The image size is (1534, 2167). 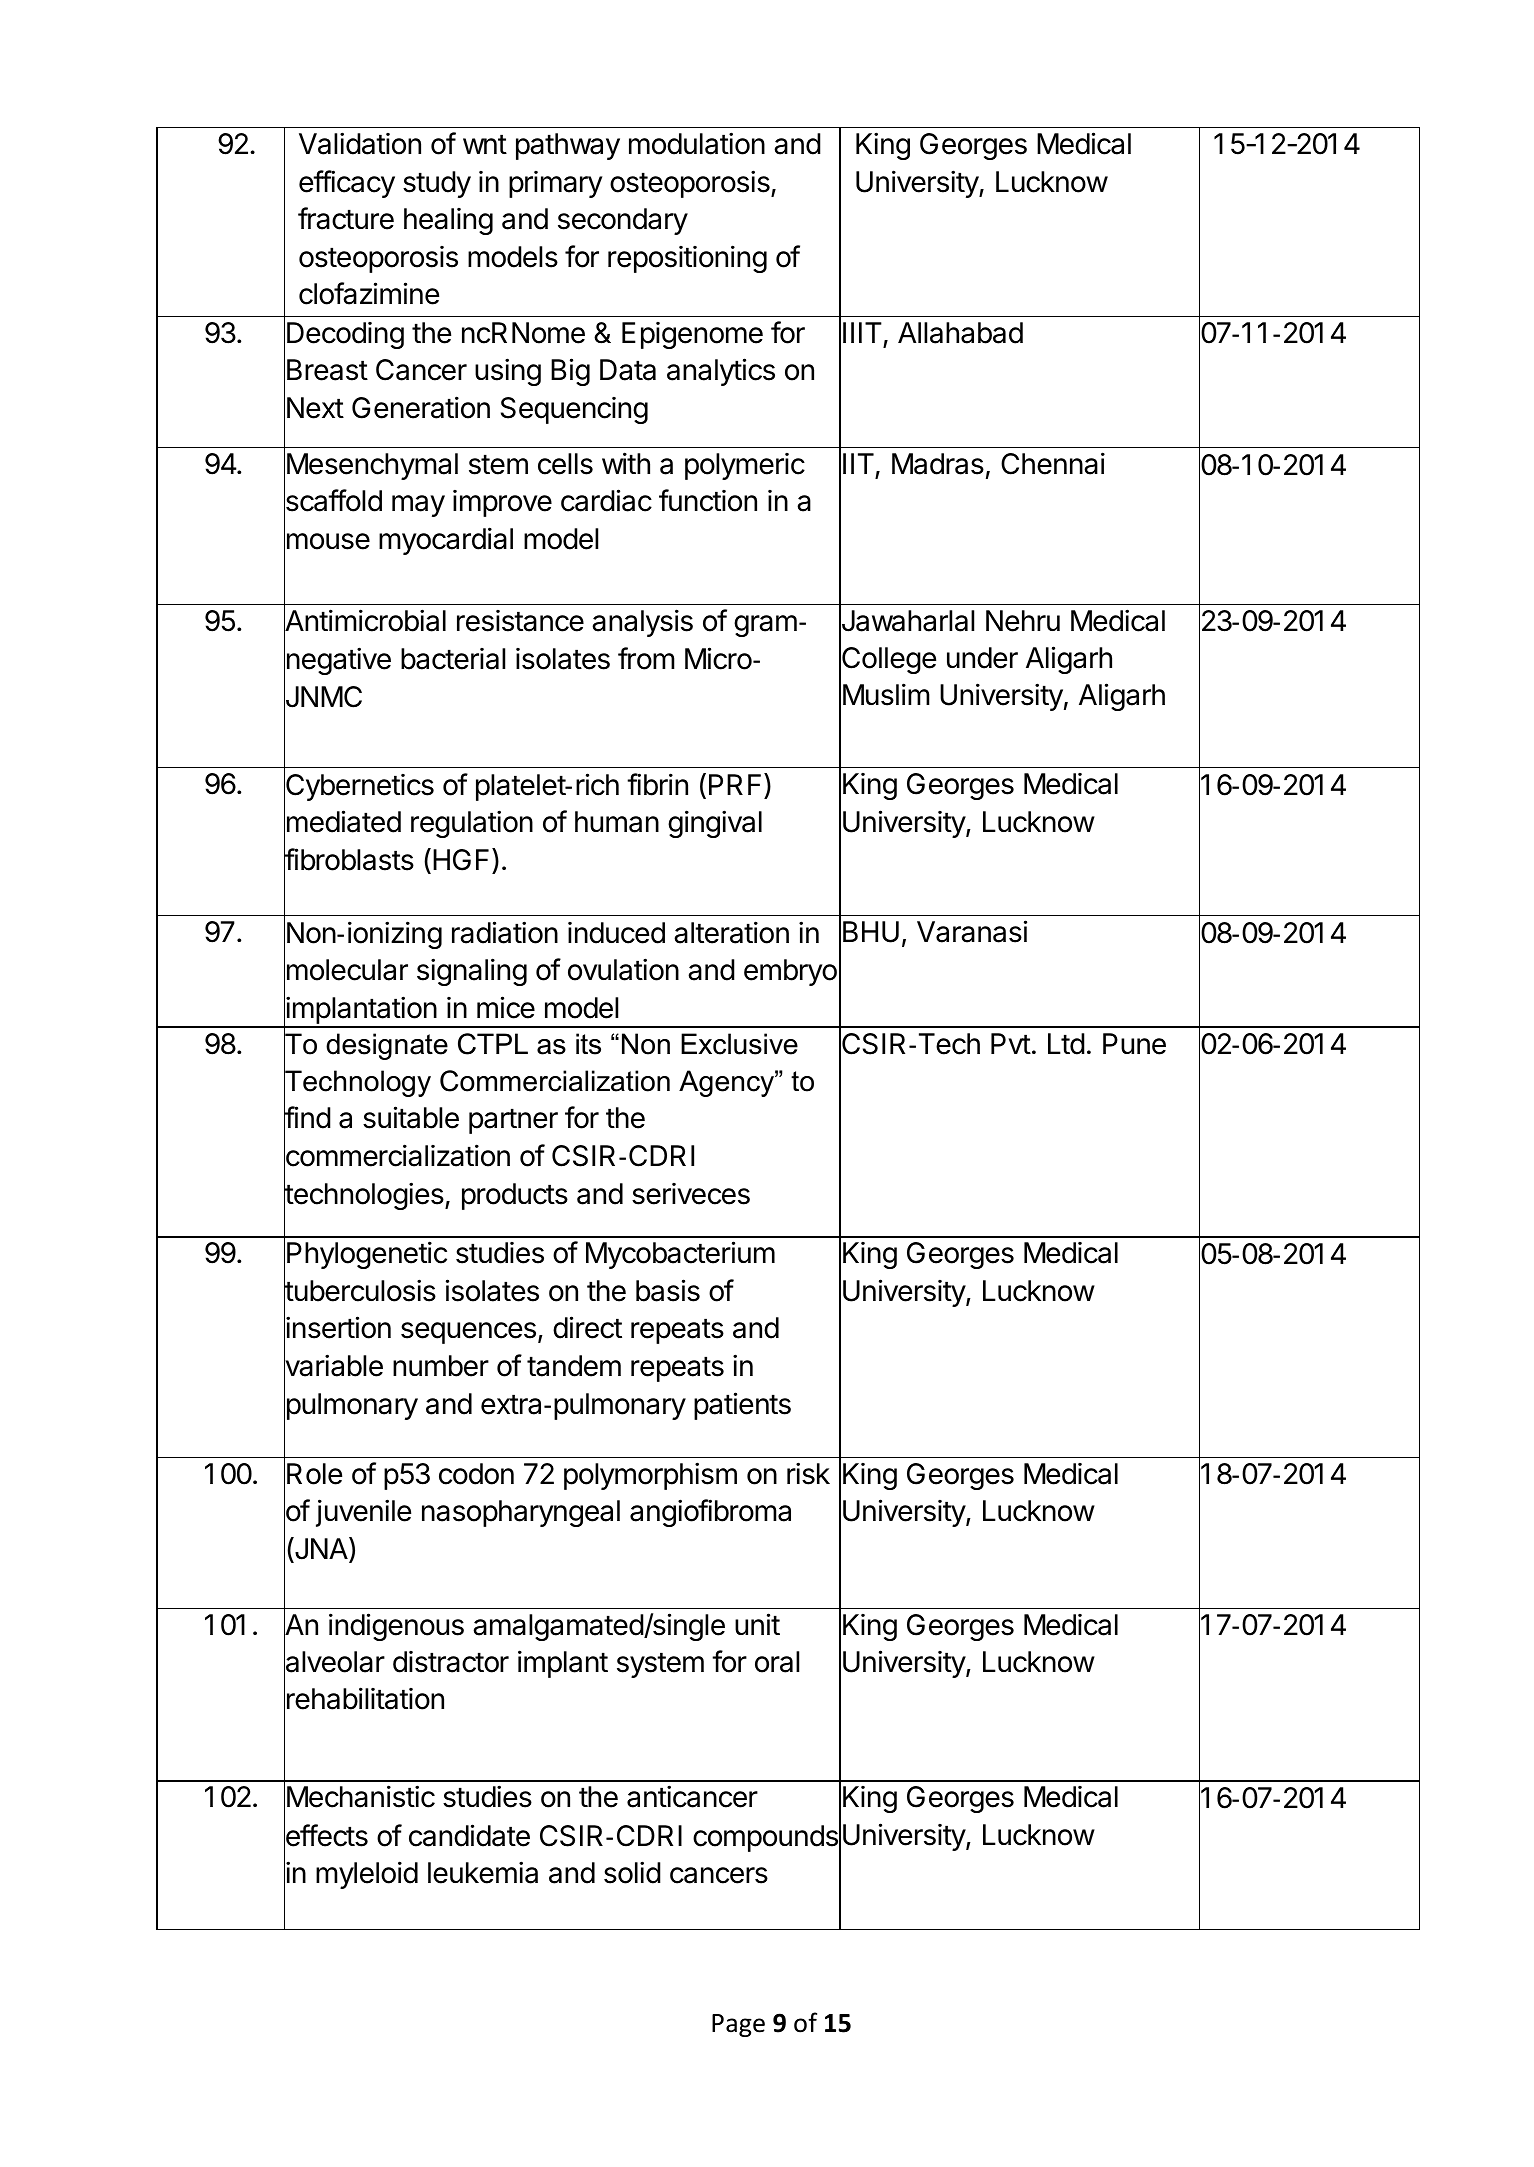 I want to click on Page, so click(x=738, y=2025).
